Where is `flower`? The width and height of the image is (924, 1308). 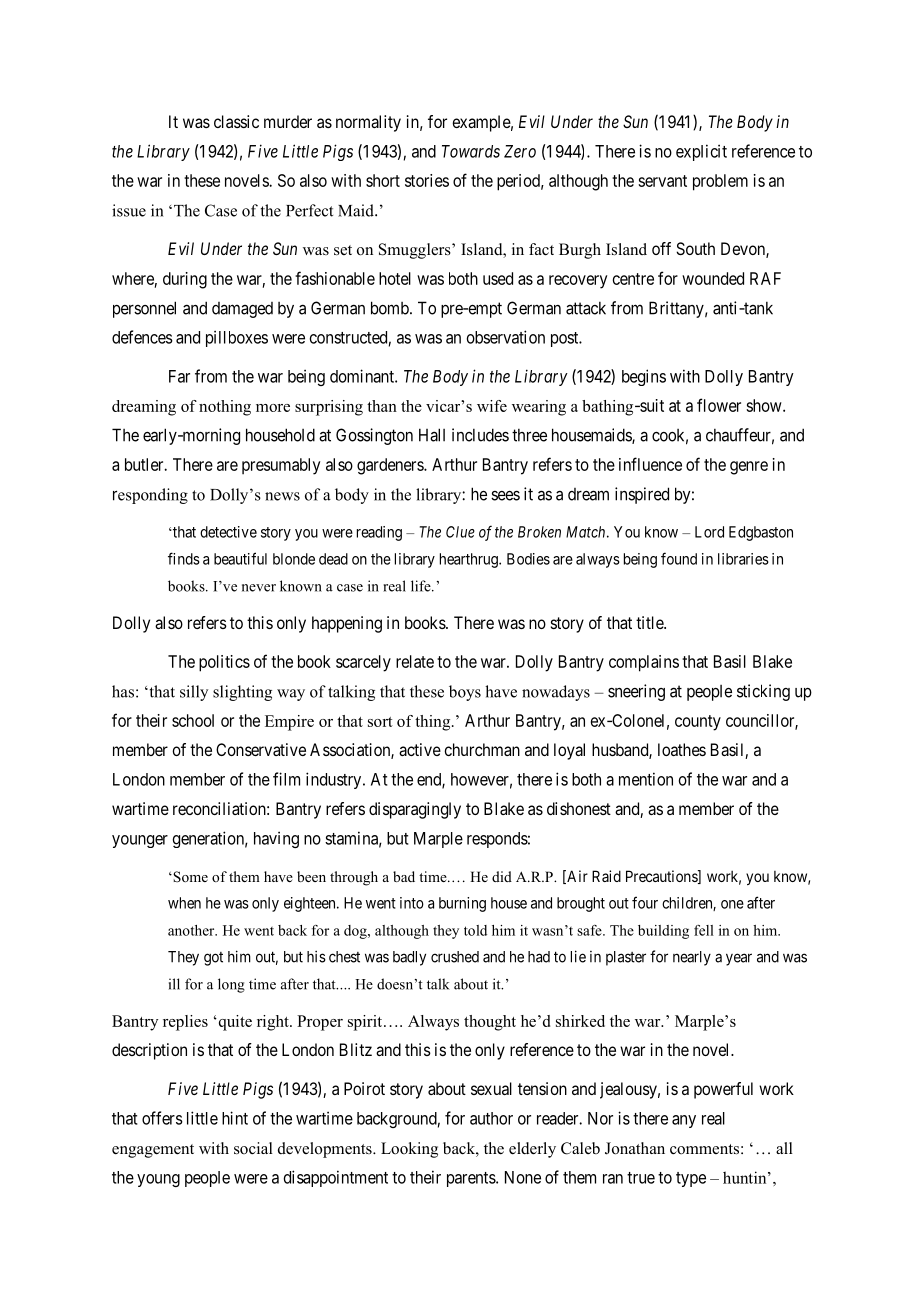
flower is located at coordinates (719, 405).
